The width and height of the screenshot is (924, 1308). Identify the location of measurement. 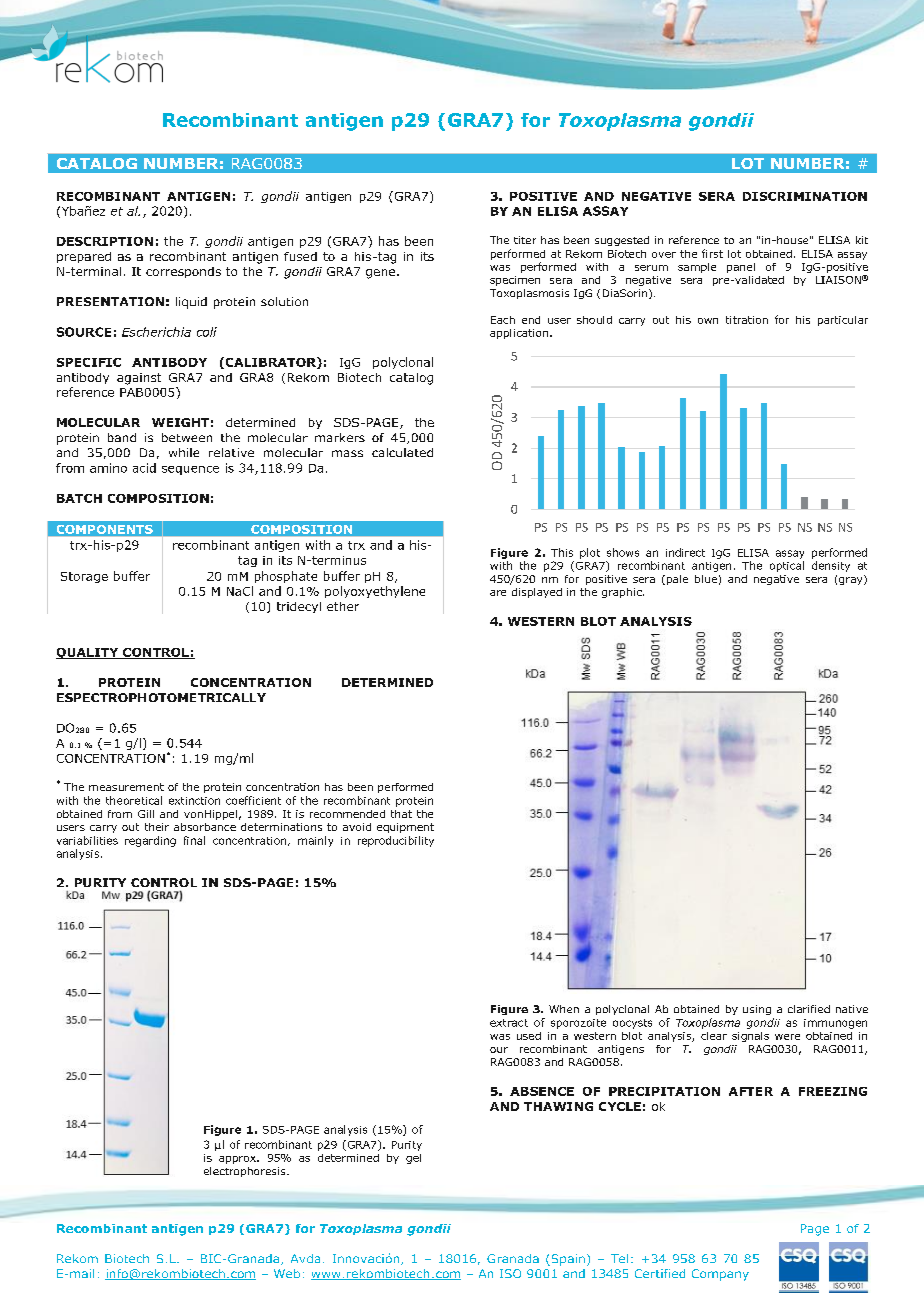
(126, 787).
